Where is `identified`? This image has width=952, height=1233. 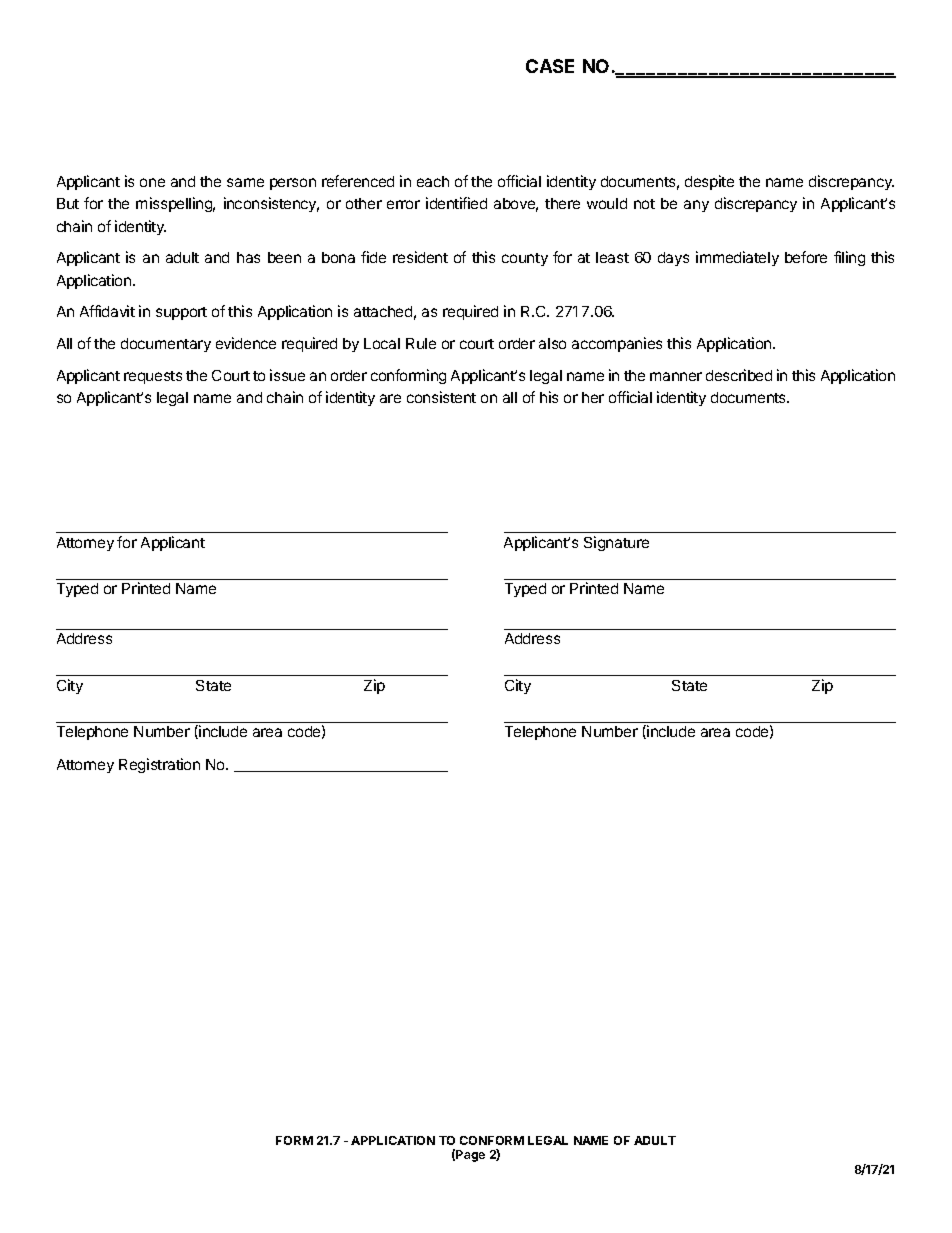 identified is located at coordinates (456, 203).
